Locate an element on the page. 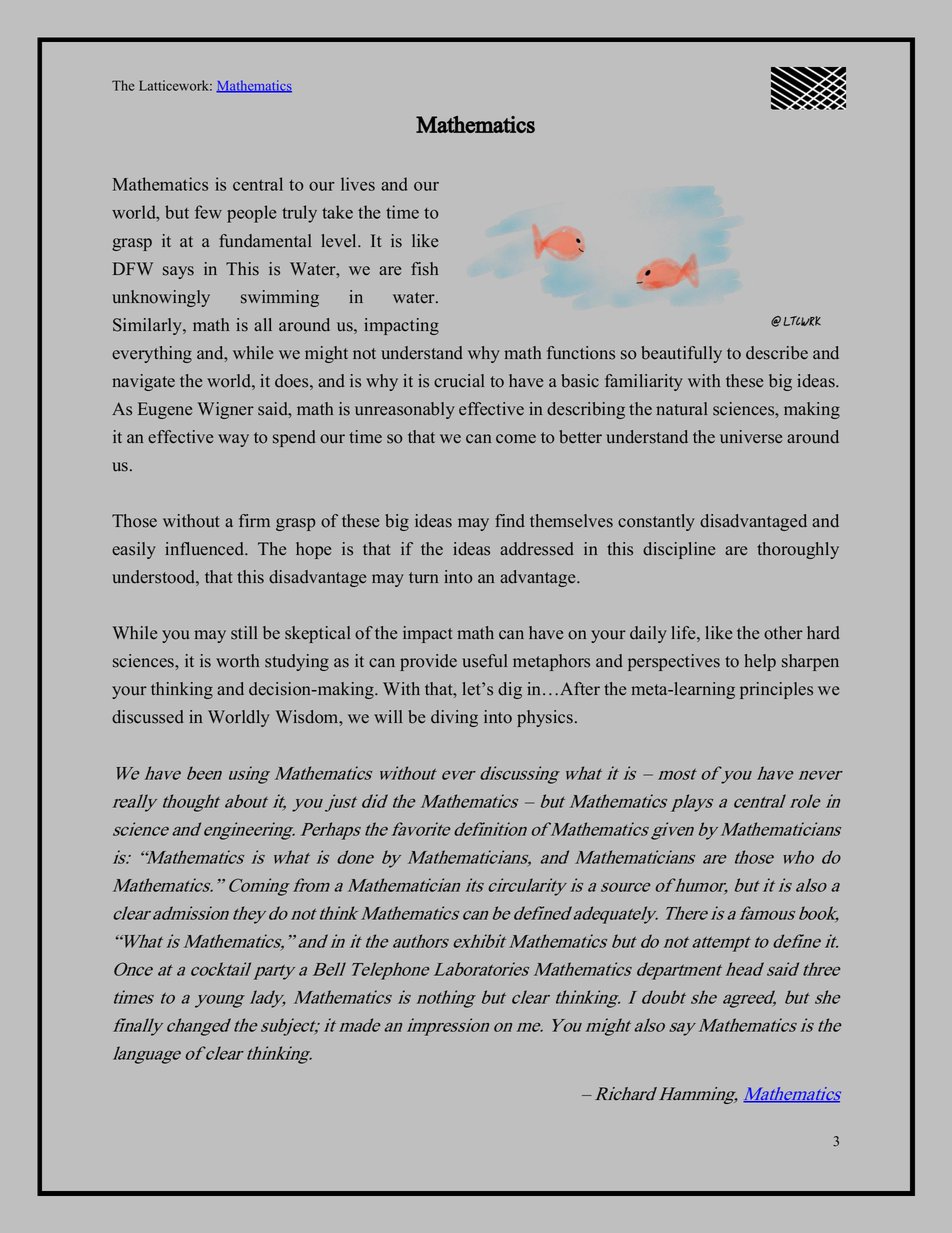  discipline is located at coordinates (679, 550).
